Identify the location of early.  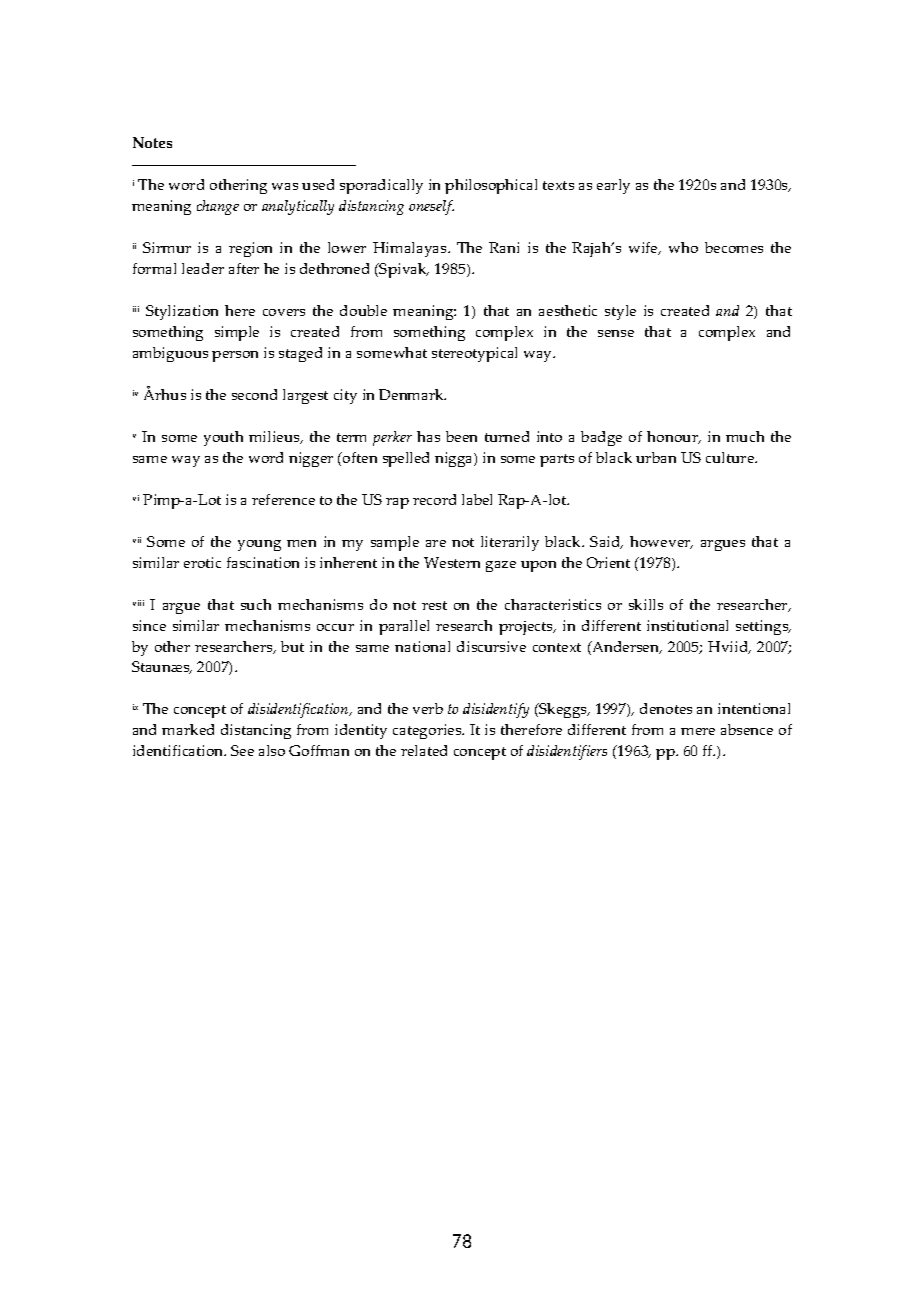
(613, 186).
